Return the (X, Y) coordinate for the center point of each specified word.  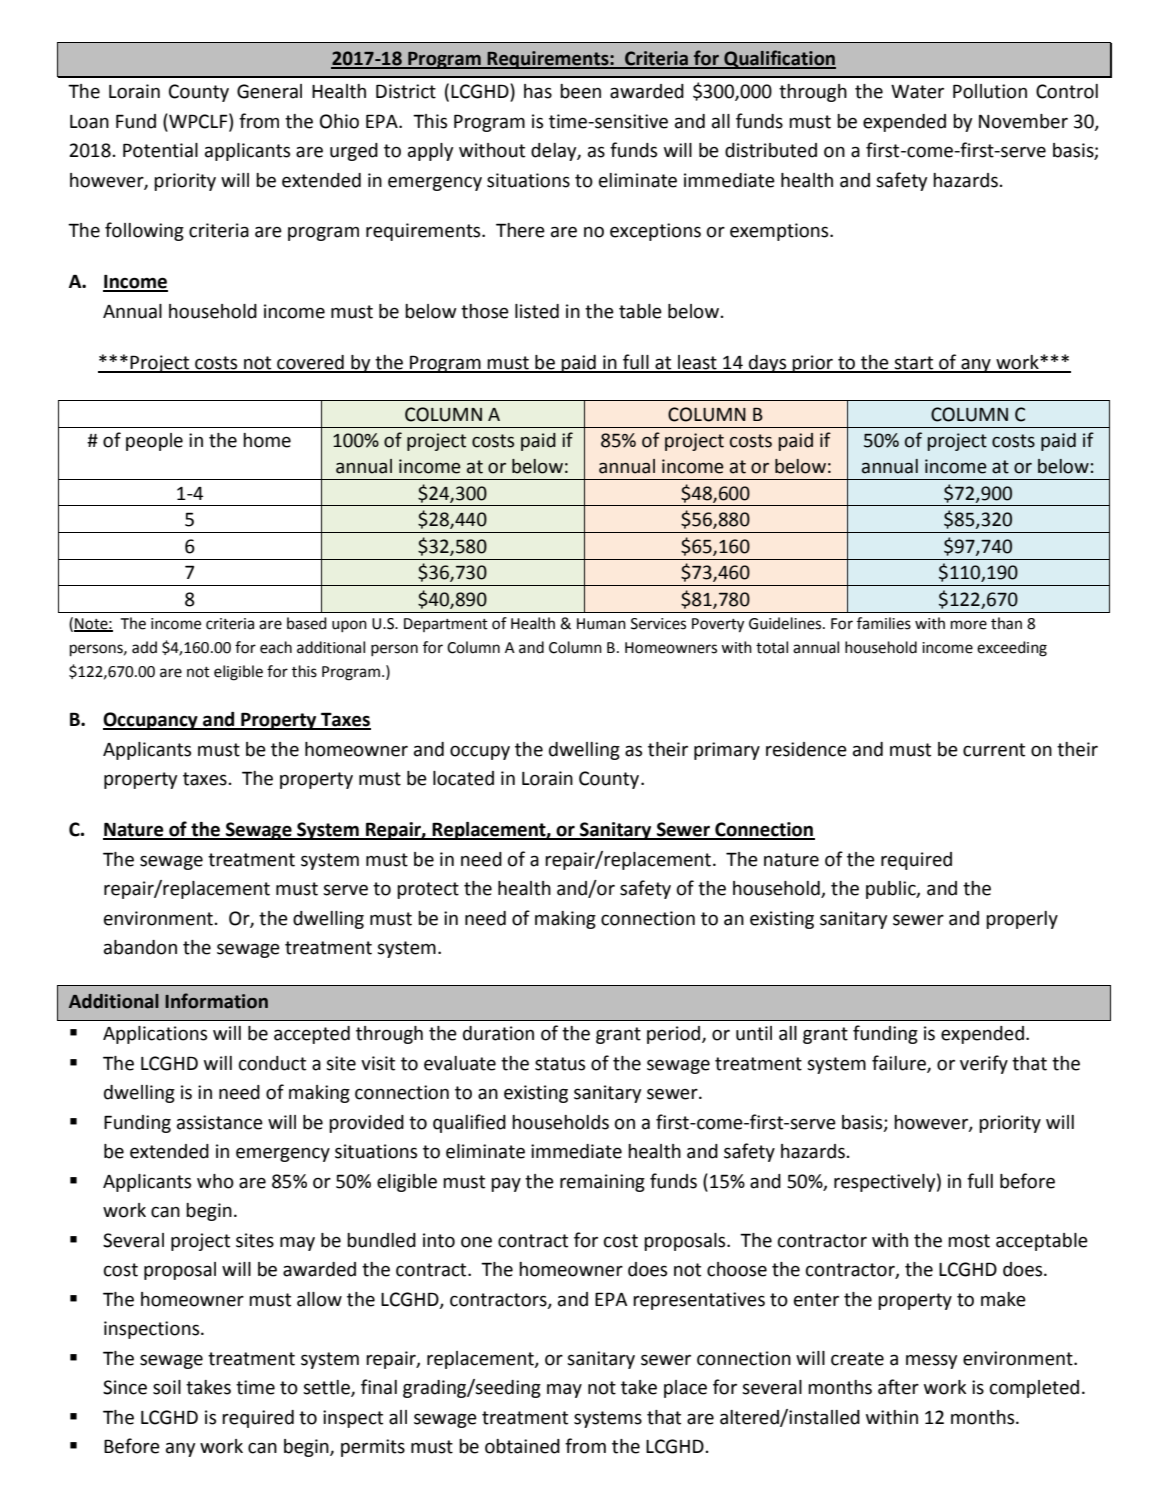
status (560, 1064)
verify (984, 1064)
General (269, 91)
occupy (480, 752)
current (994, 750)
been (580, 91)
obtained (522, 1446)
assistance (220, 1122)
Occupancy (151, 721)
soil (167, 1387)
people (154, 442)
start (914, 364)
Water (917, 92)
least (697, 363)
